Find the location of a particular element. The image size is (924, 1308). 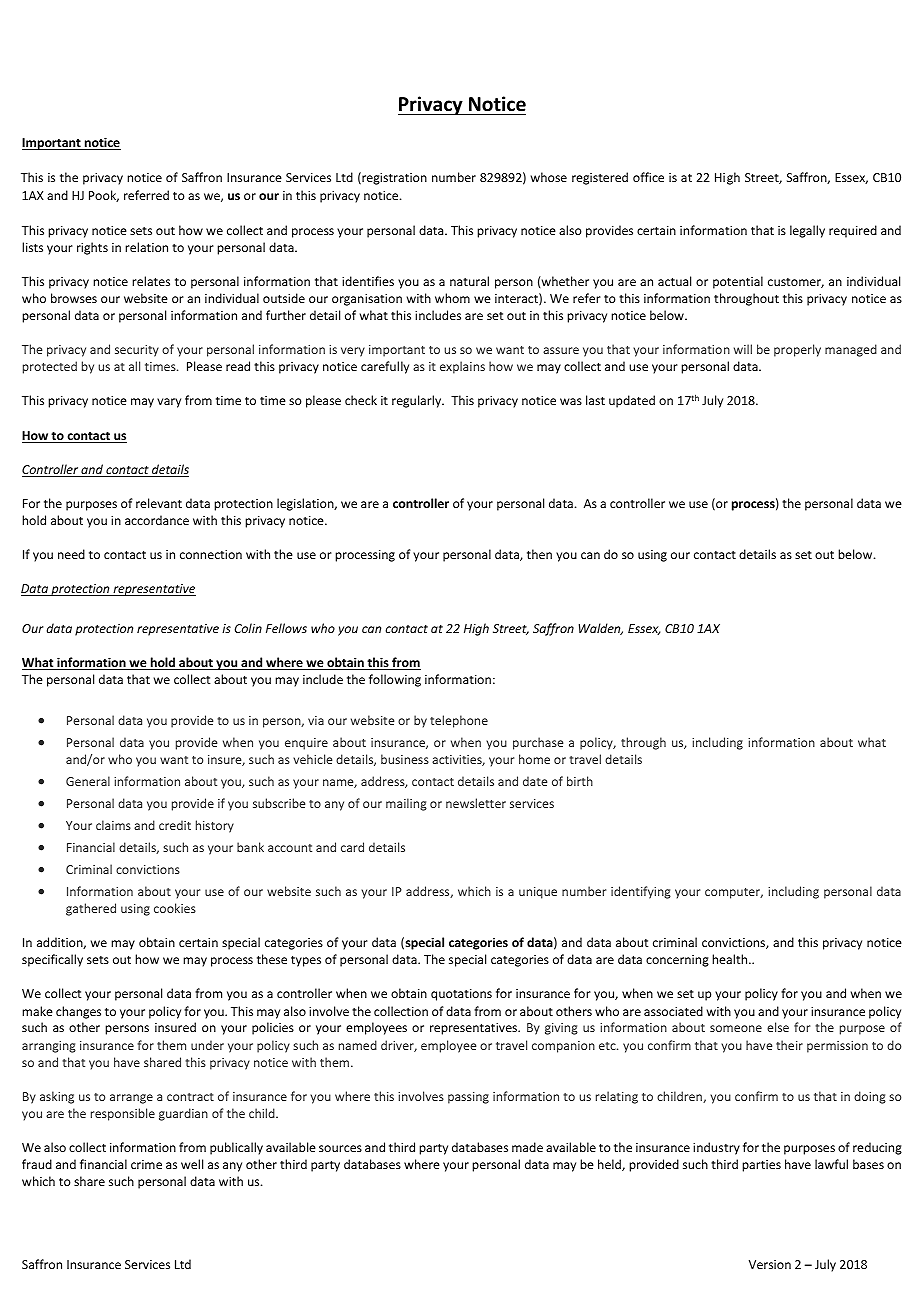

last is located at coordinates (595, 400).
